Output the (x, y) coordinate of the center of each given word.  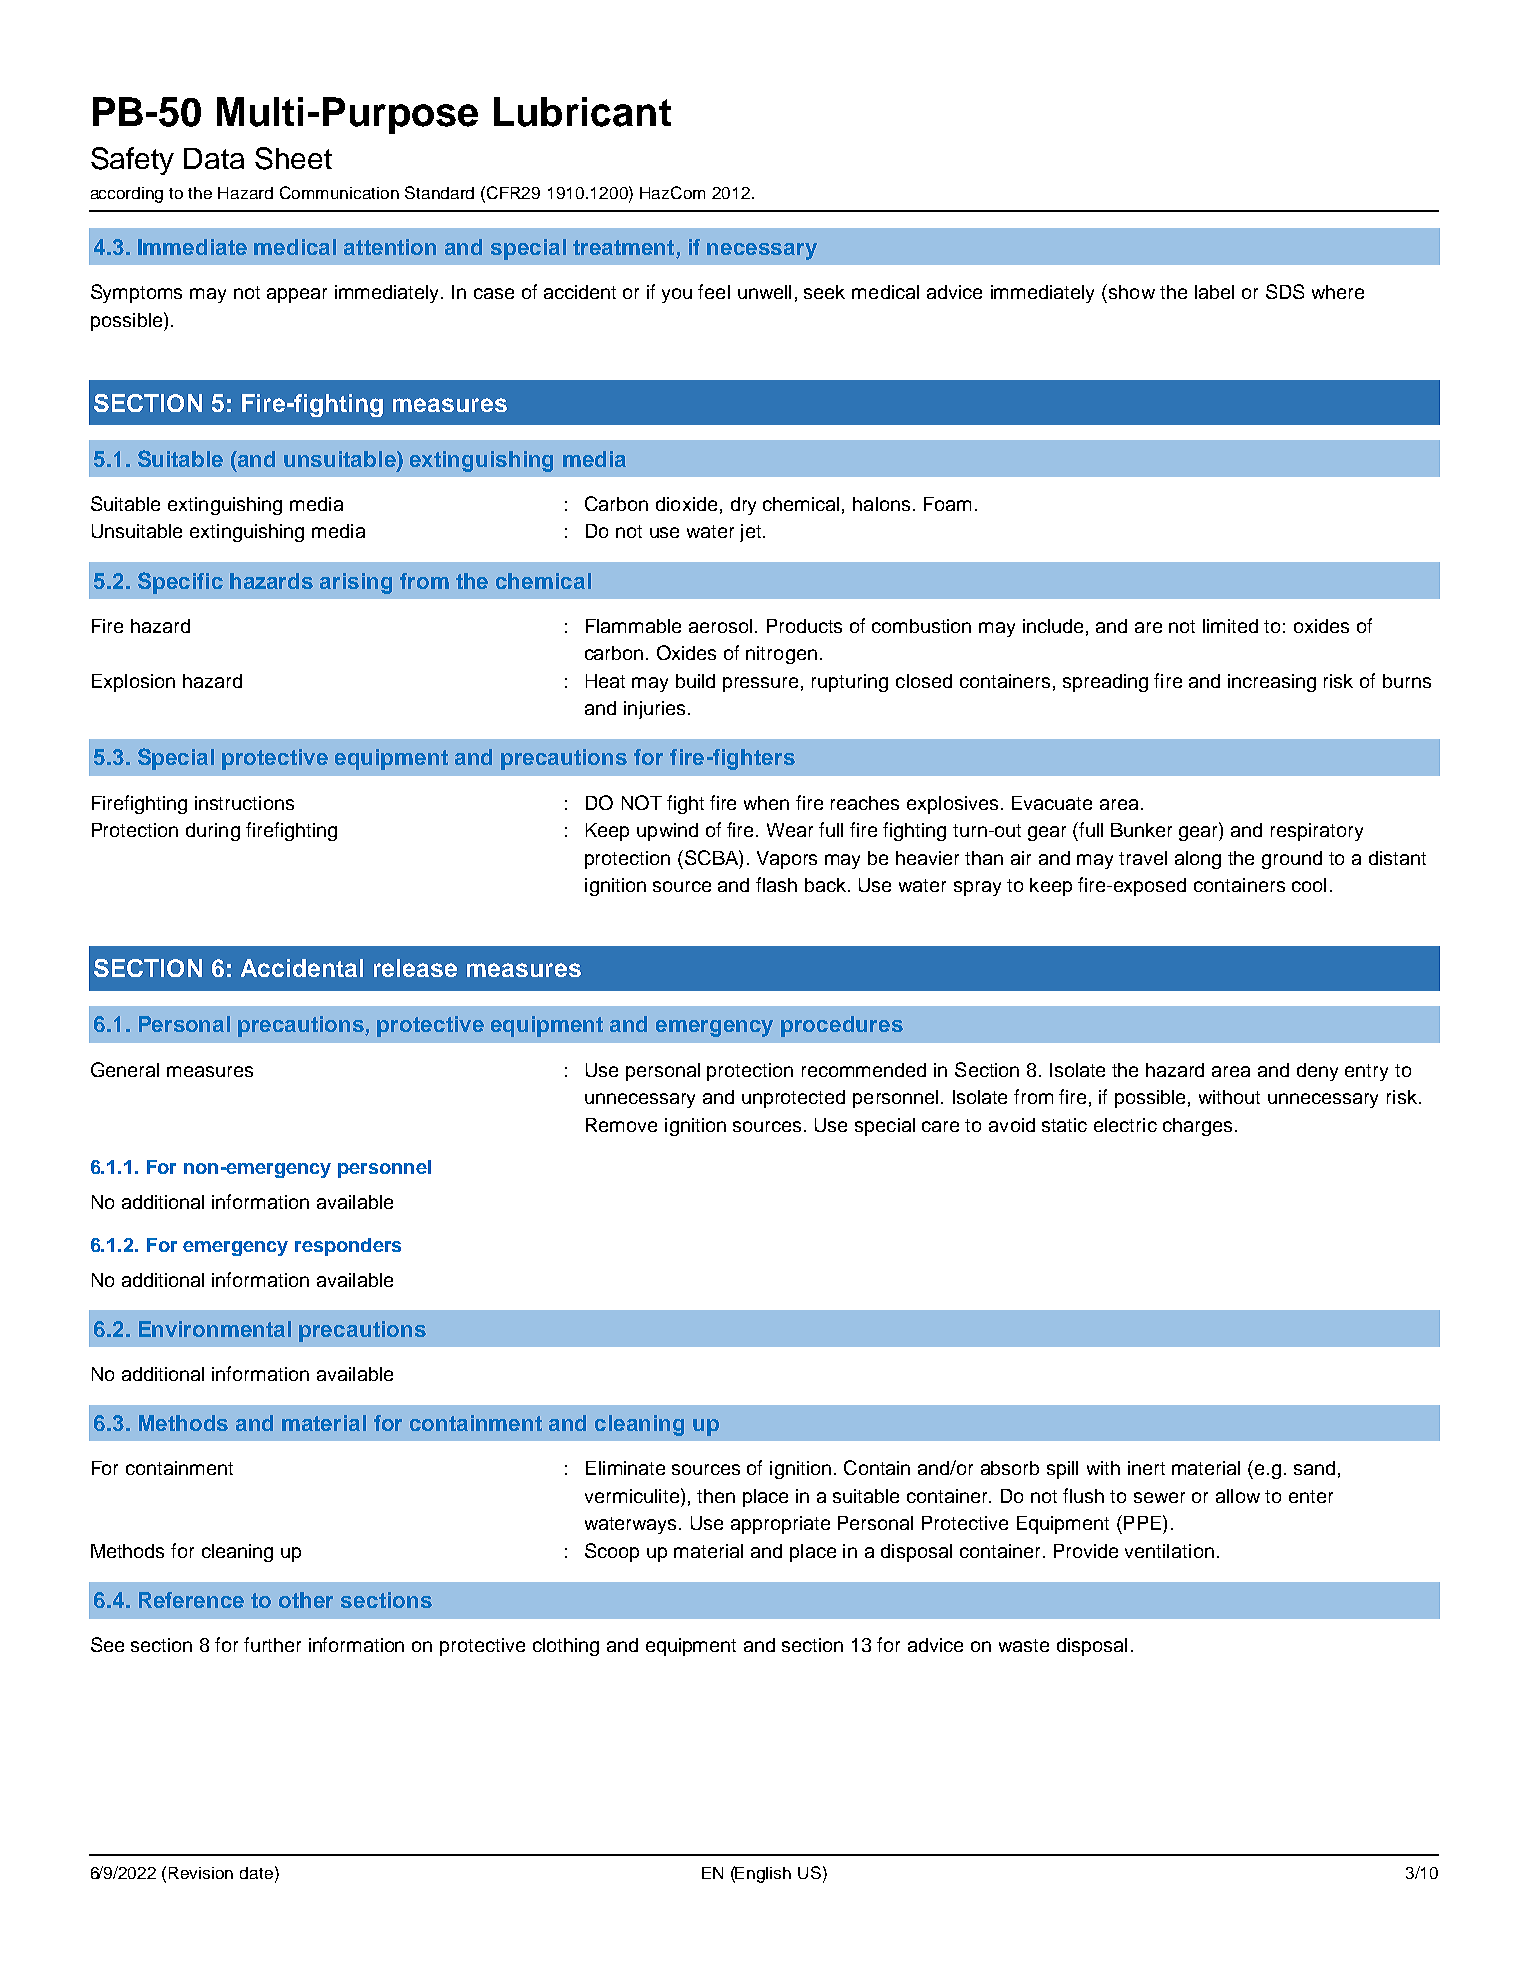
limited (1230, 626)
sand (1314, 1468)
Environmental (215, 1329)
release (415, 968)
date (256, 1873)
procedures (842, 1026)
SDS (1285, 291)
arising (356, 583)
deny (1317, 1072)
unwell (764, 292)
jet (752, 533)
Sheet (293, 158)
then (716, 1496)
